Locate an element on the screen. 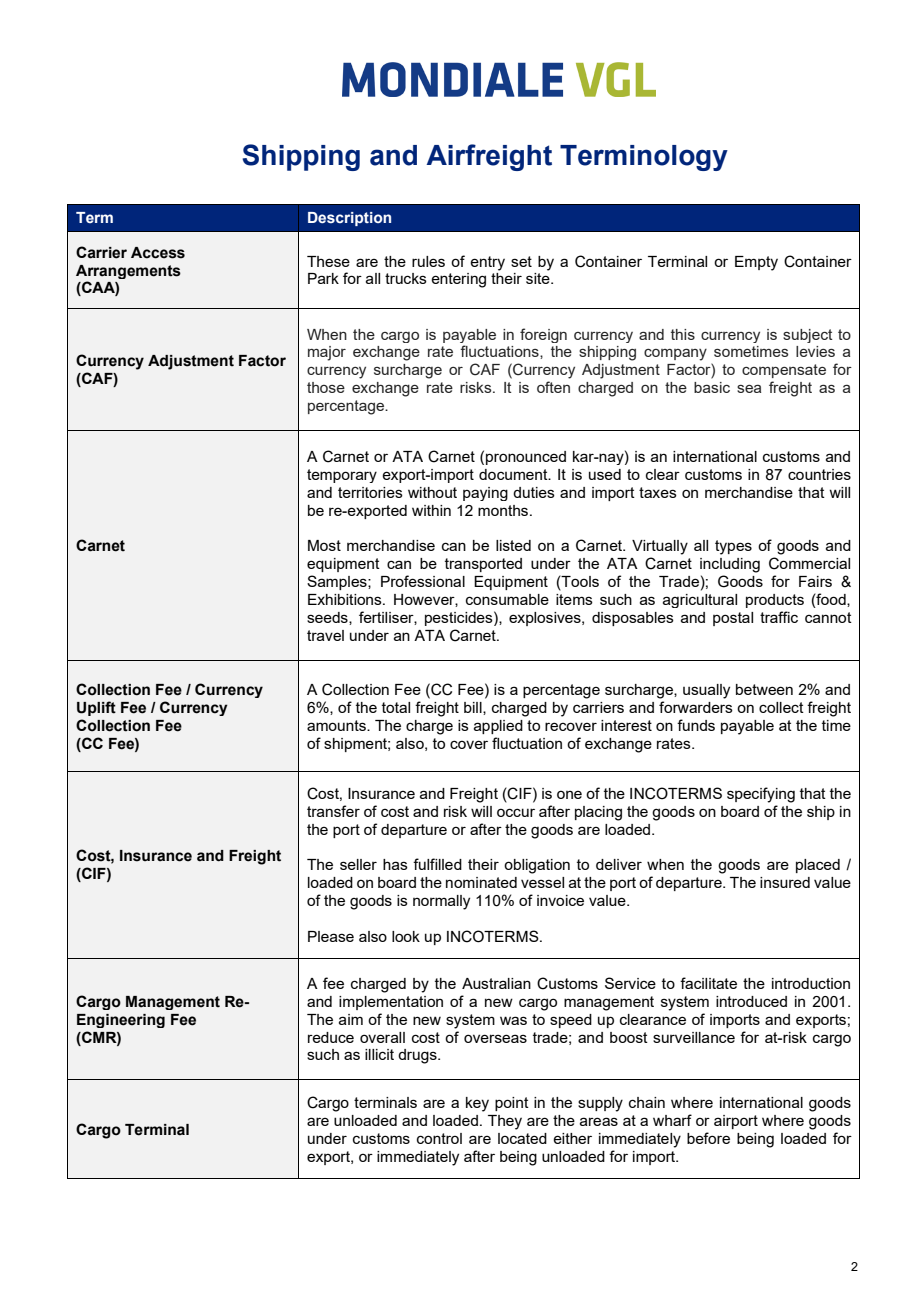 The width and height of the screenshot is (924, 1308). entry is located at coordinates (487, 263).
